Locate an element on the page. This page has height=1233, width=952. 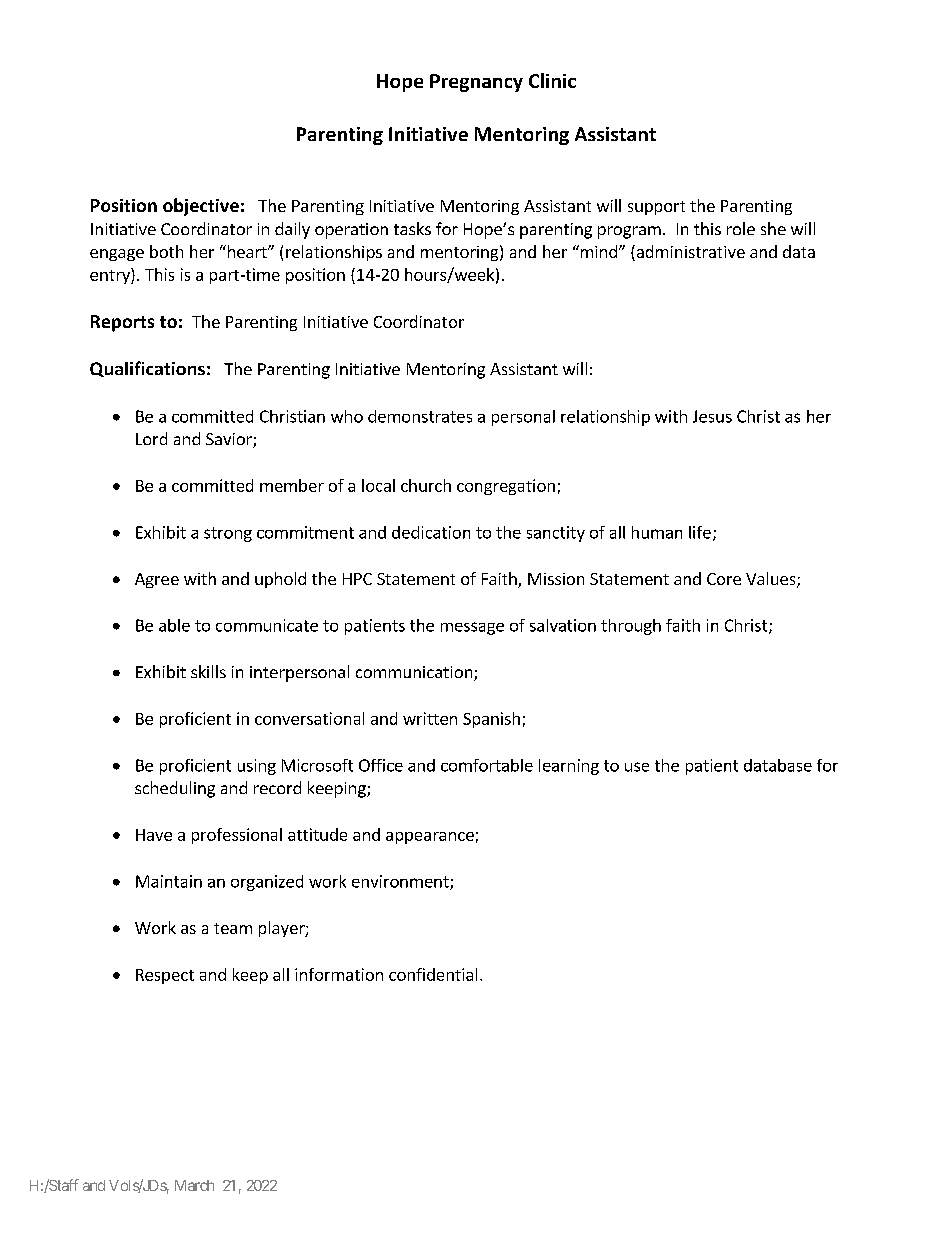
March is located at coordinates (194, 1185).
